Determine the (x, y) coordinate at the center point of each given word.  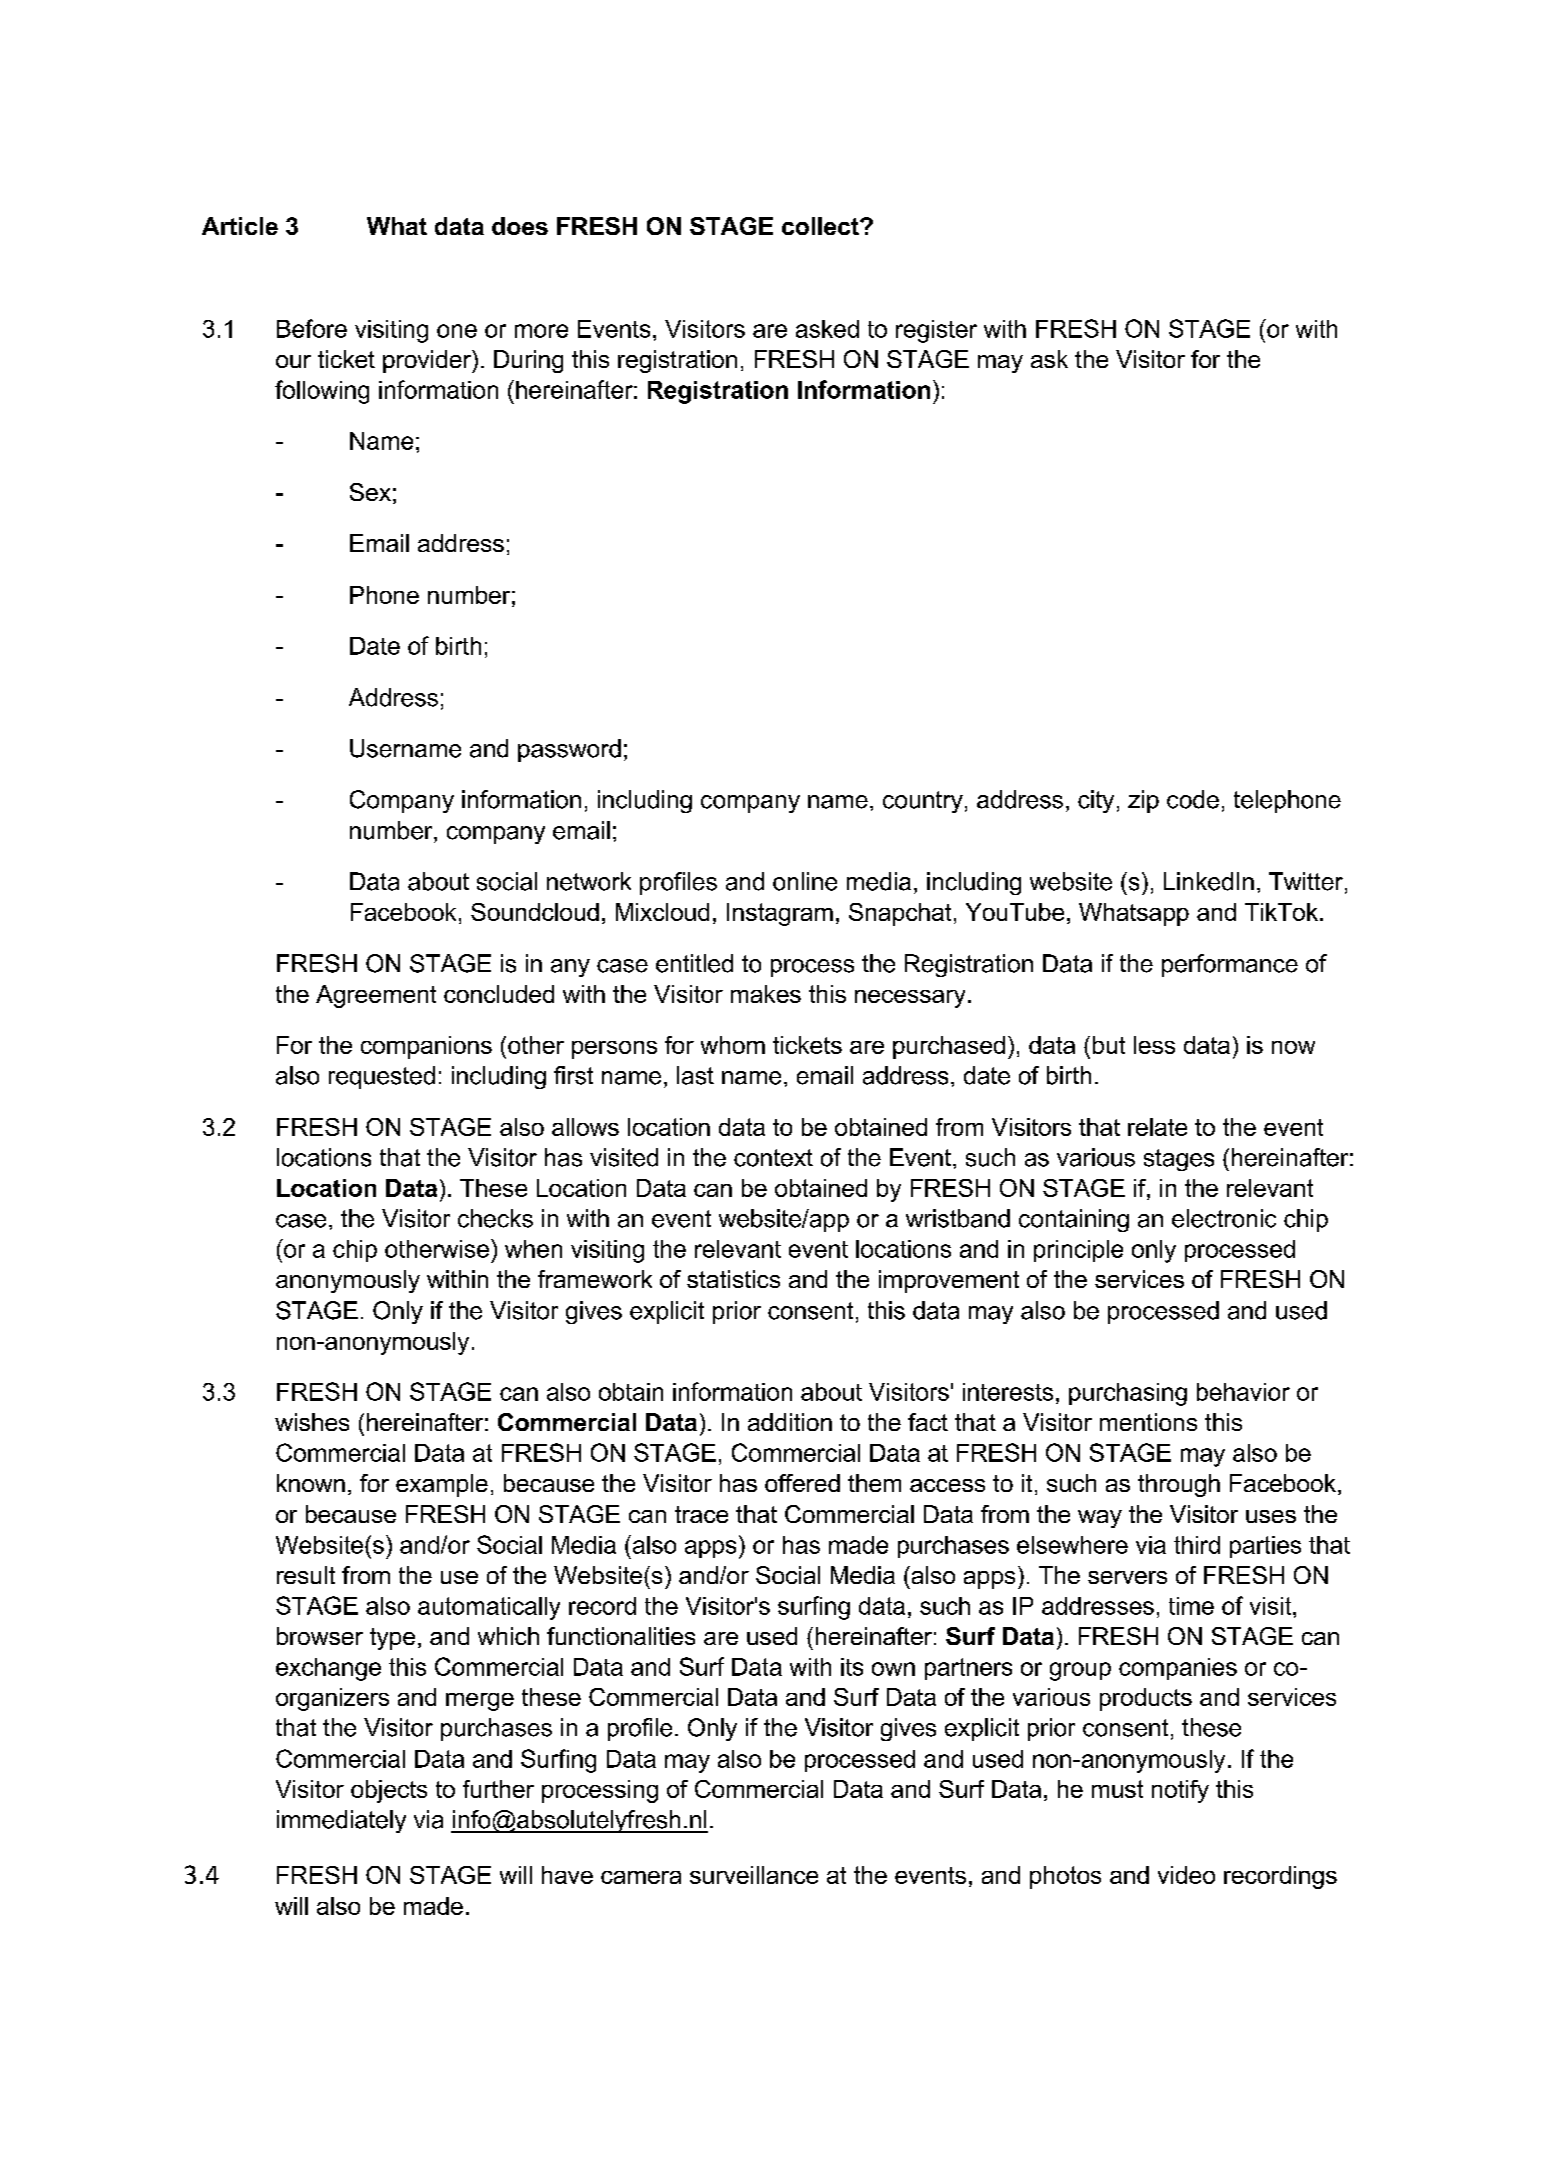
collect (821, 226)
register (936, 331)
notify (1180, 1791)
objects (389, 1791)
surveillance (754, 1875)
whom (733, 1045)
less (1154, 1045)
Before (312, 328)
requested (382, 1077)
